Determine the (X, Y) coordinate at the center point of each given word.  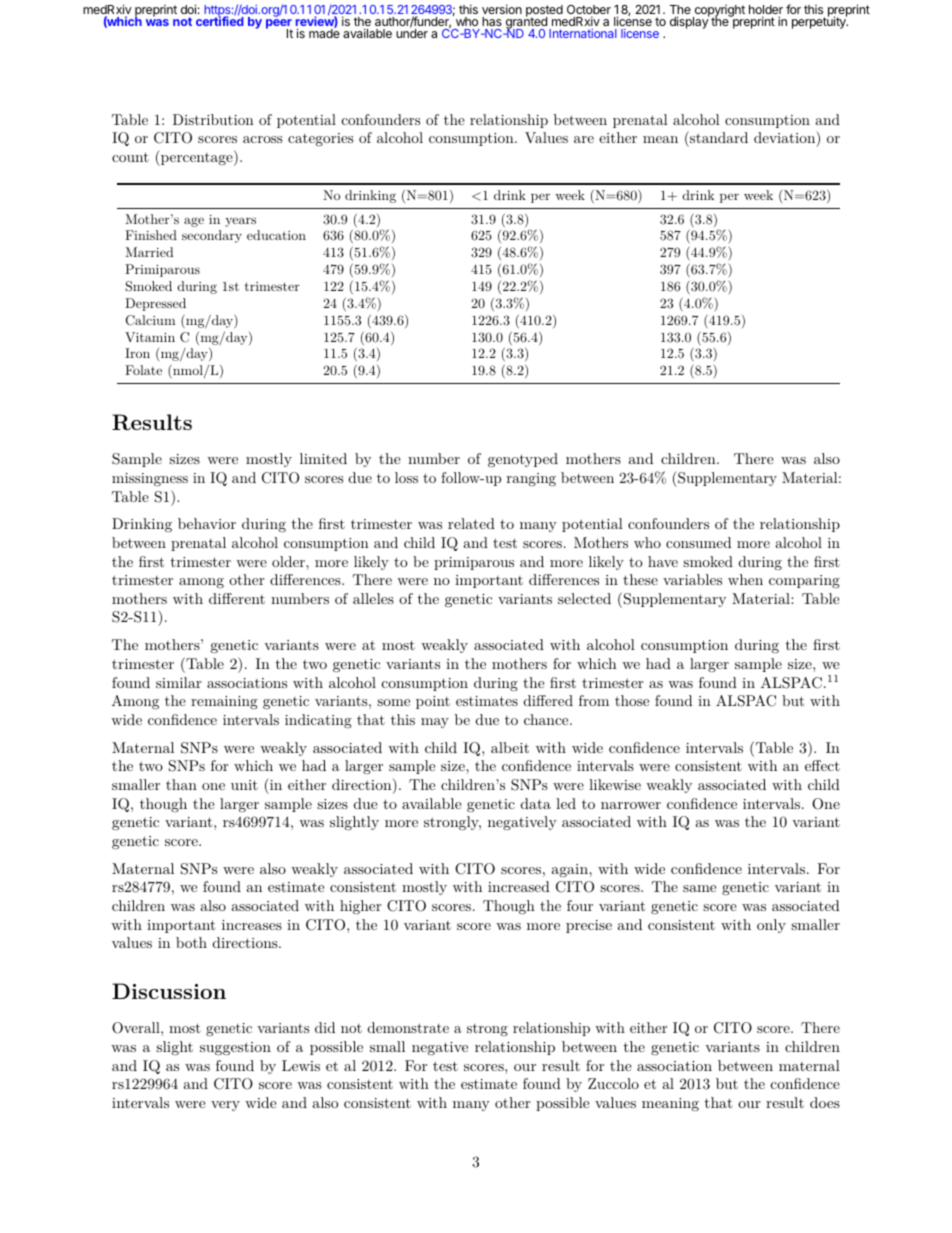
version (502, 9)
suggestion (235, 1048)
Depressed (155, 304)
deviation (785, 137)
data (536, 803)
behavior (207, 523)
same (699, 888)
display (690, 22)
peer (279, 25)
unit (244, 785)
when (745, 579)
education (276, 235)
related (471, 523)
